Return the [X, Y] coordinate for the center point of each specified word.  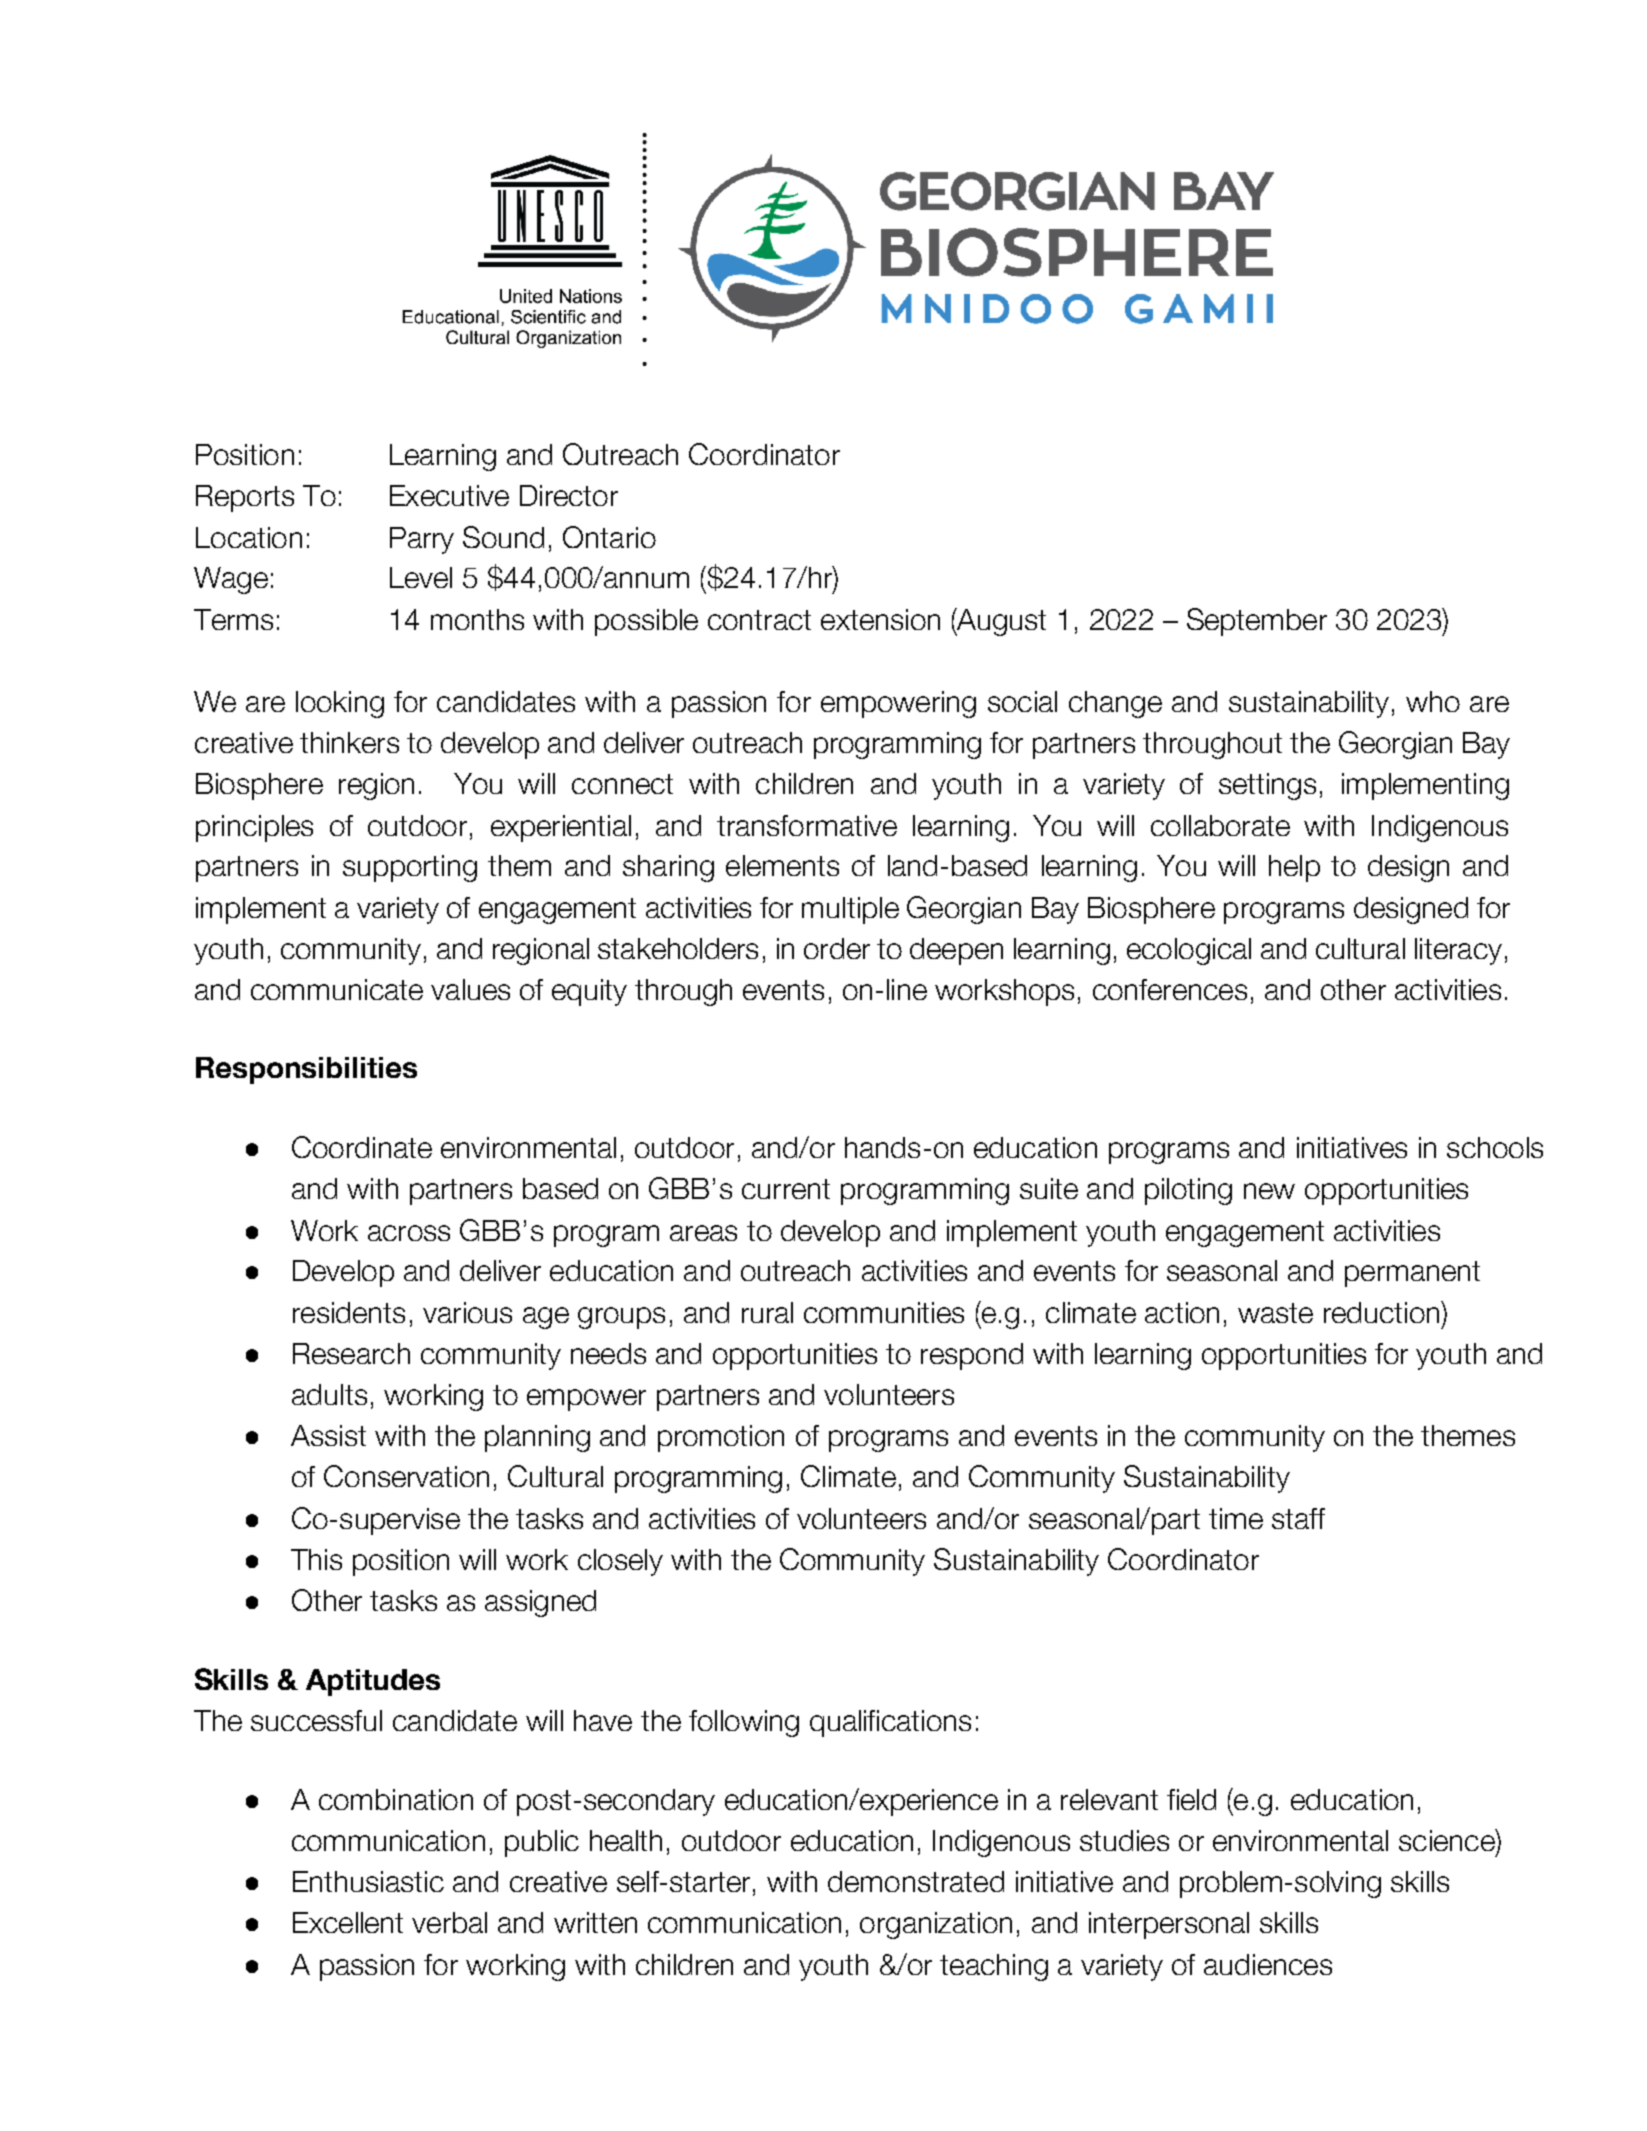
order [837, 948]
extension [880, 619]
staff [1298, 1518]
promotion [721, 1438]
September [1257, 622]
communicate [337, 989]
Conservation [406, 1476]
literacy [1458, 951]
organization [936, 1925]
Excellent [348, 1922]
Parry [422, 540]
